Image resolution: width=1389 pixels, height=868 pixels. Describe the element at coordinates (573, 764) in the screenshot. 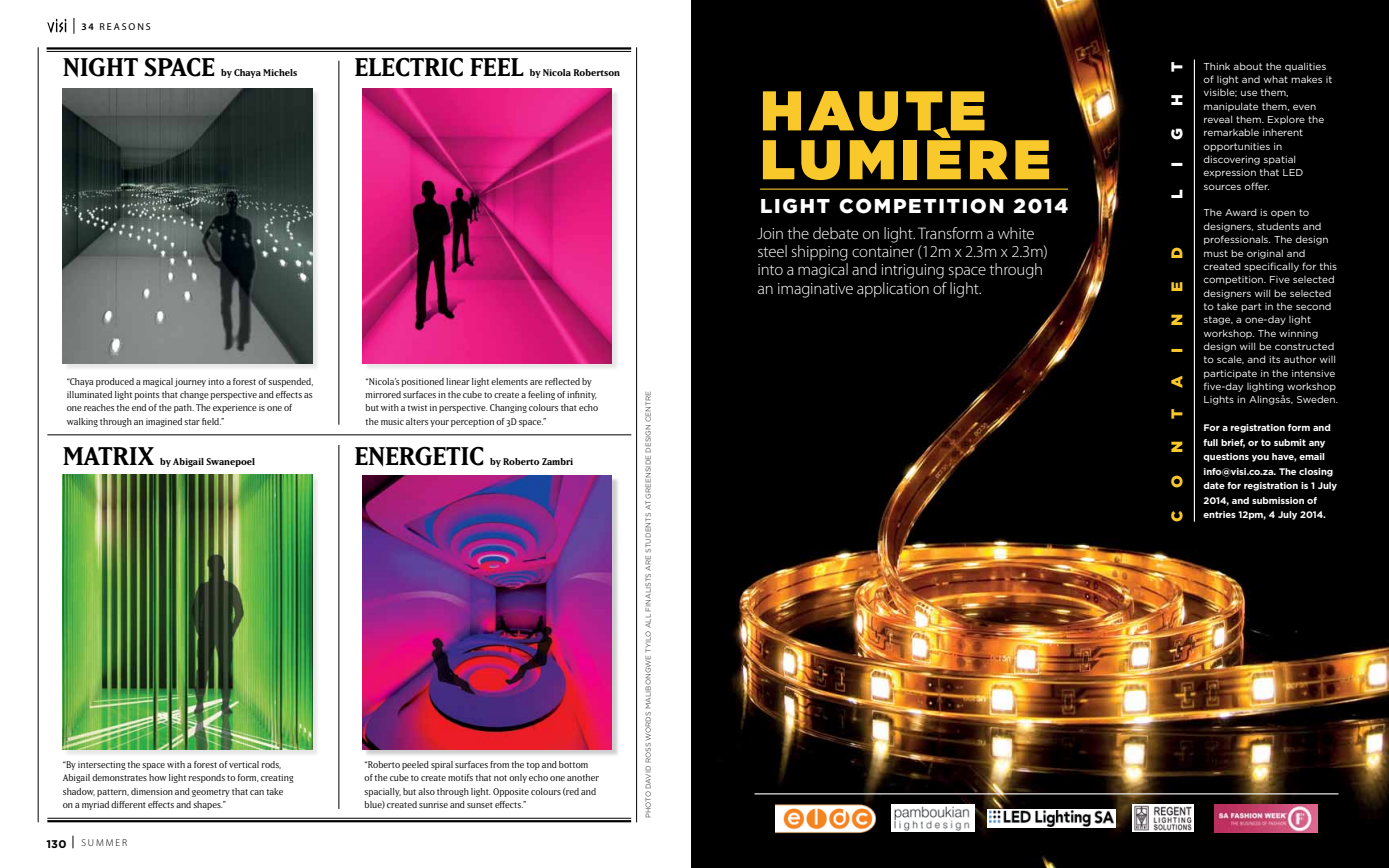

I see `bottom` at that location.
